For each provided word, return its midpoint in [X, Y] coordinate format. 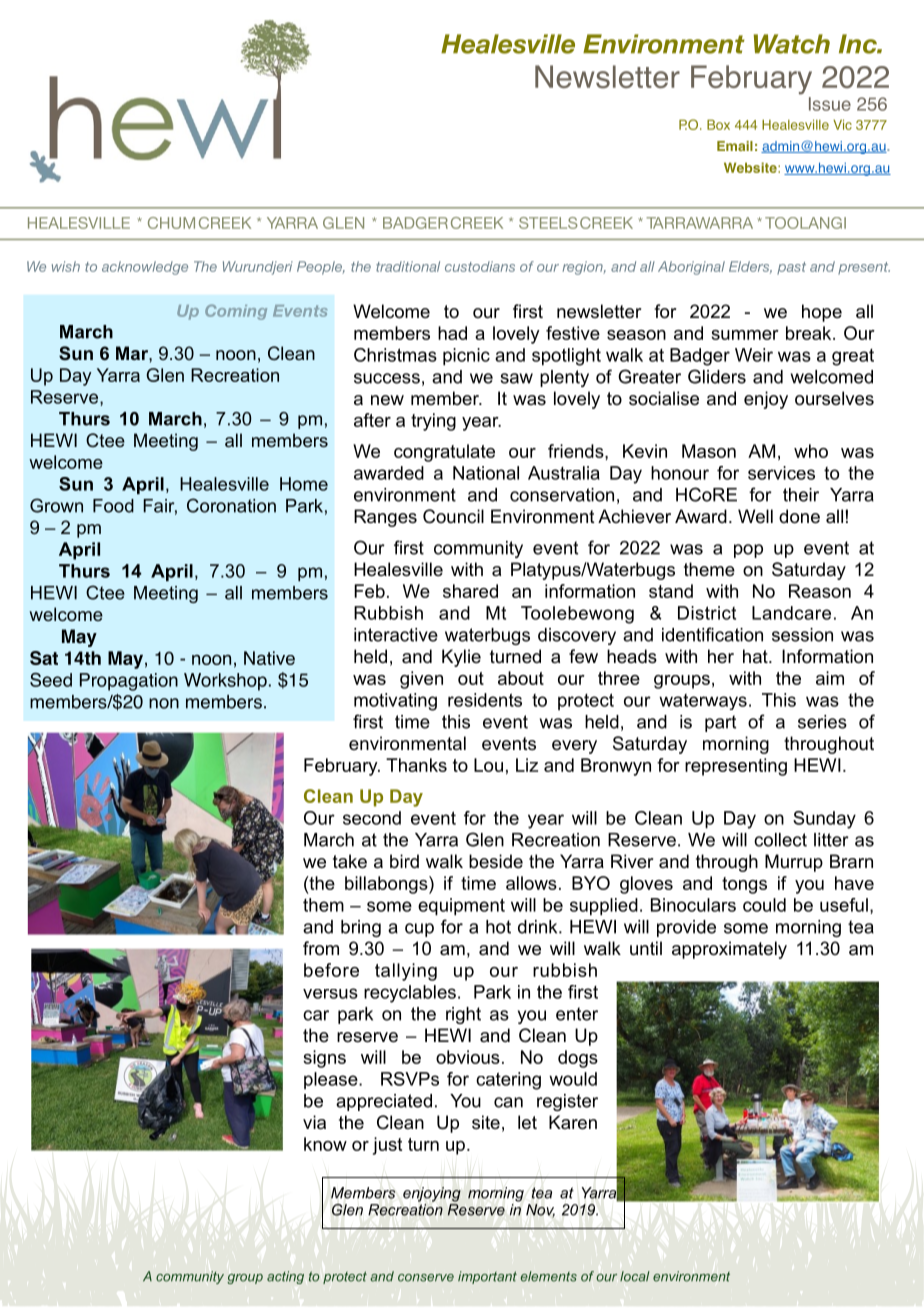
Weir [754, 355]
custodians [480, 266]
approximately [729, 950]
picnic [466, 357]
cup [419, 930]
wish [66, 266]
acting [285, 1277]
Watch [792, 44]
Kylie [461, 658]
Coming [236, 312]
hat [756, 656]
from [321, 948]
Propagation [129, 682]
